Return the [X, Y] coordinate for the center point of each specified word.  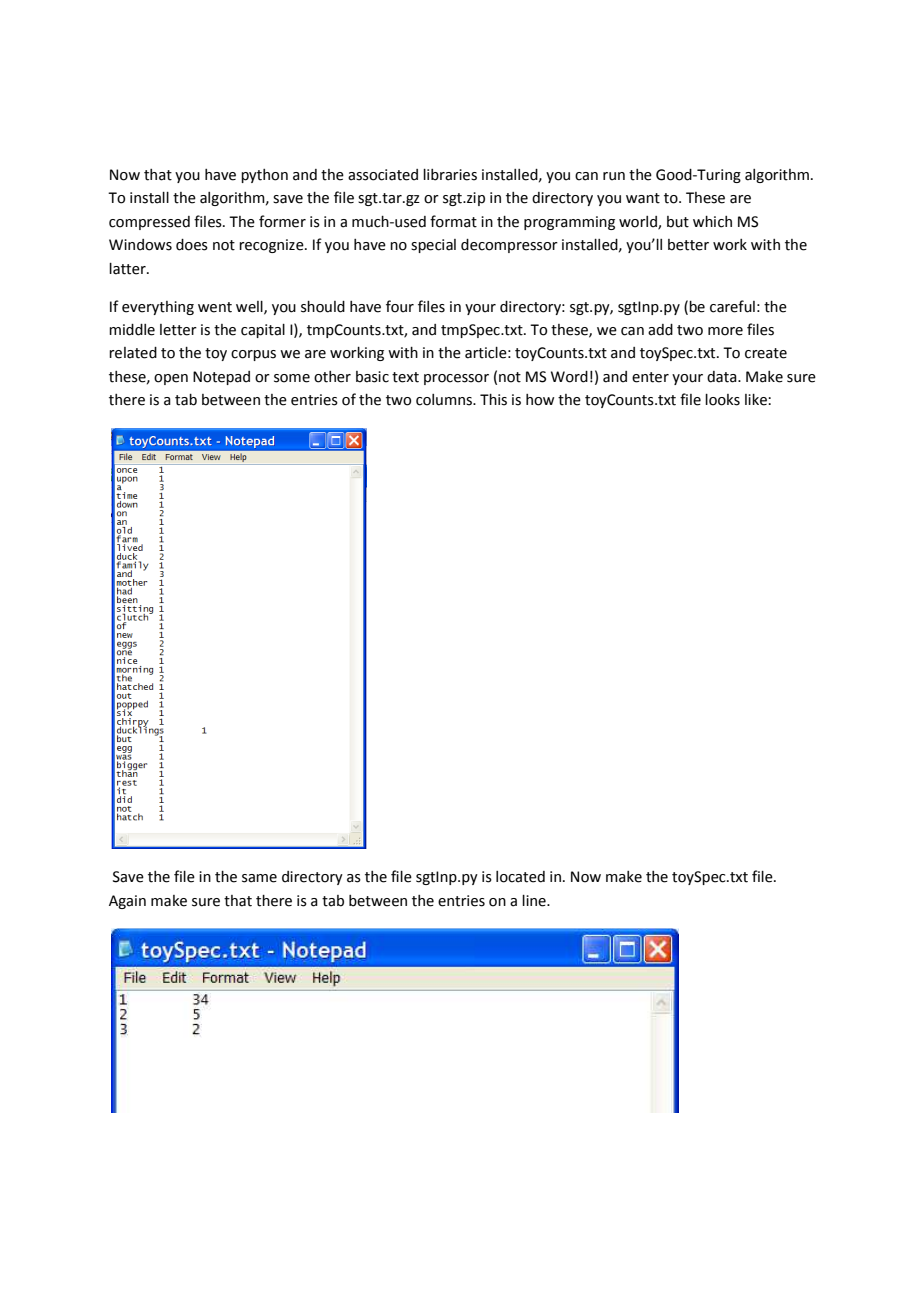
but [678, 222]
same [259, 878]
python [264, 176]
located [520, 877]
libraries [450, 175]
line [535, 901]
